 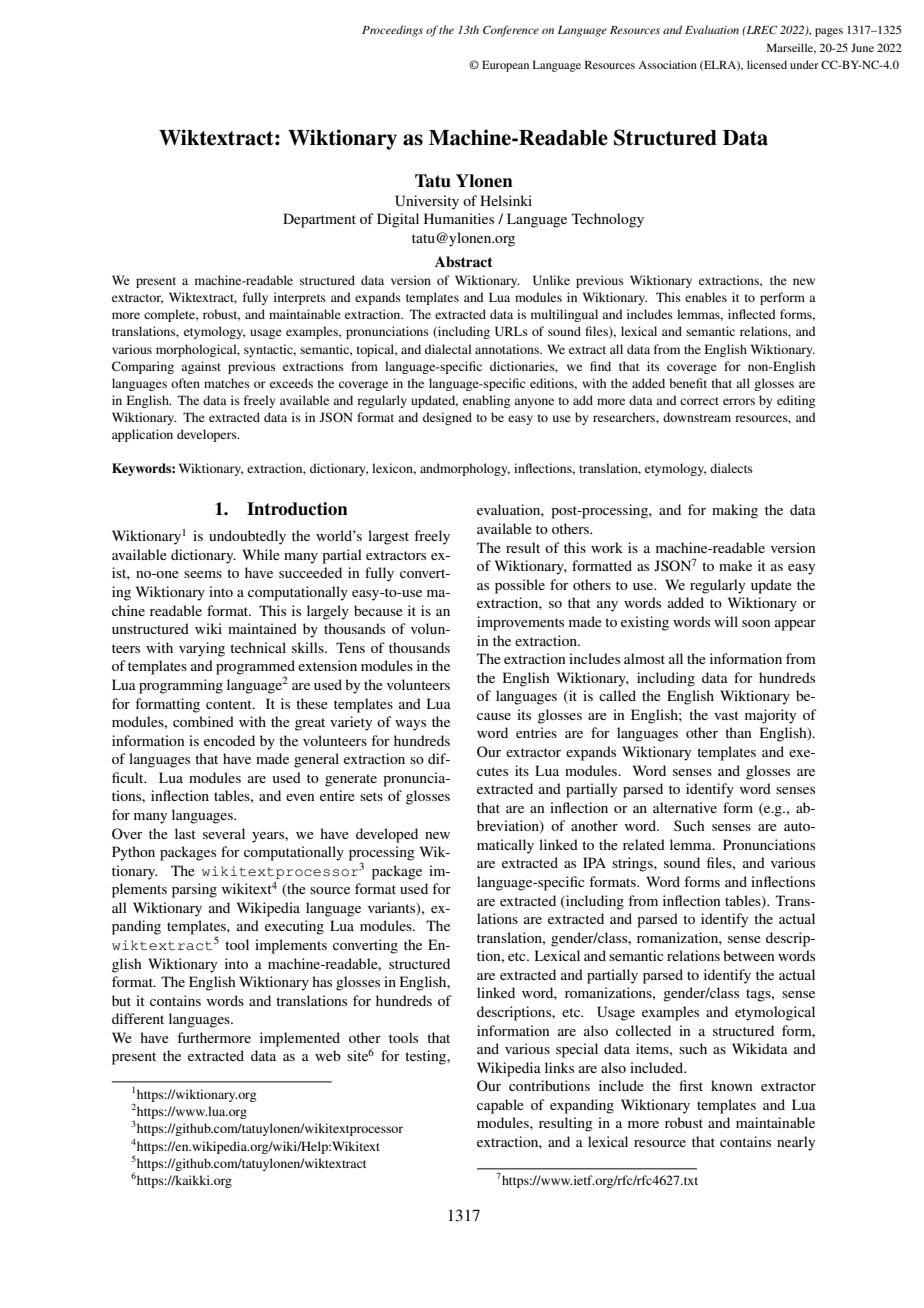 What do you see at coordinates (520, 586) in the screenshot?
I see `possible` at bounding box center [520, 586].
